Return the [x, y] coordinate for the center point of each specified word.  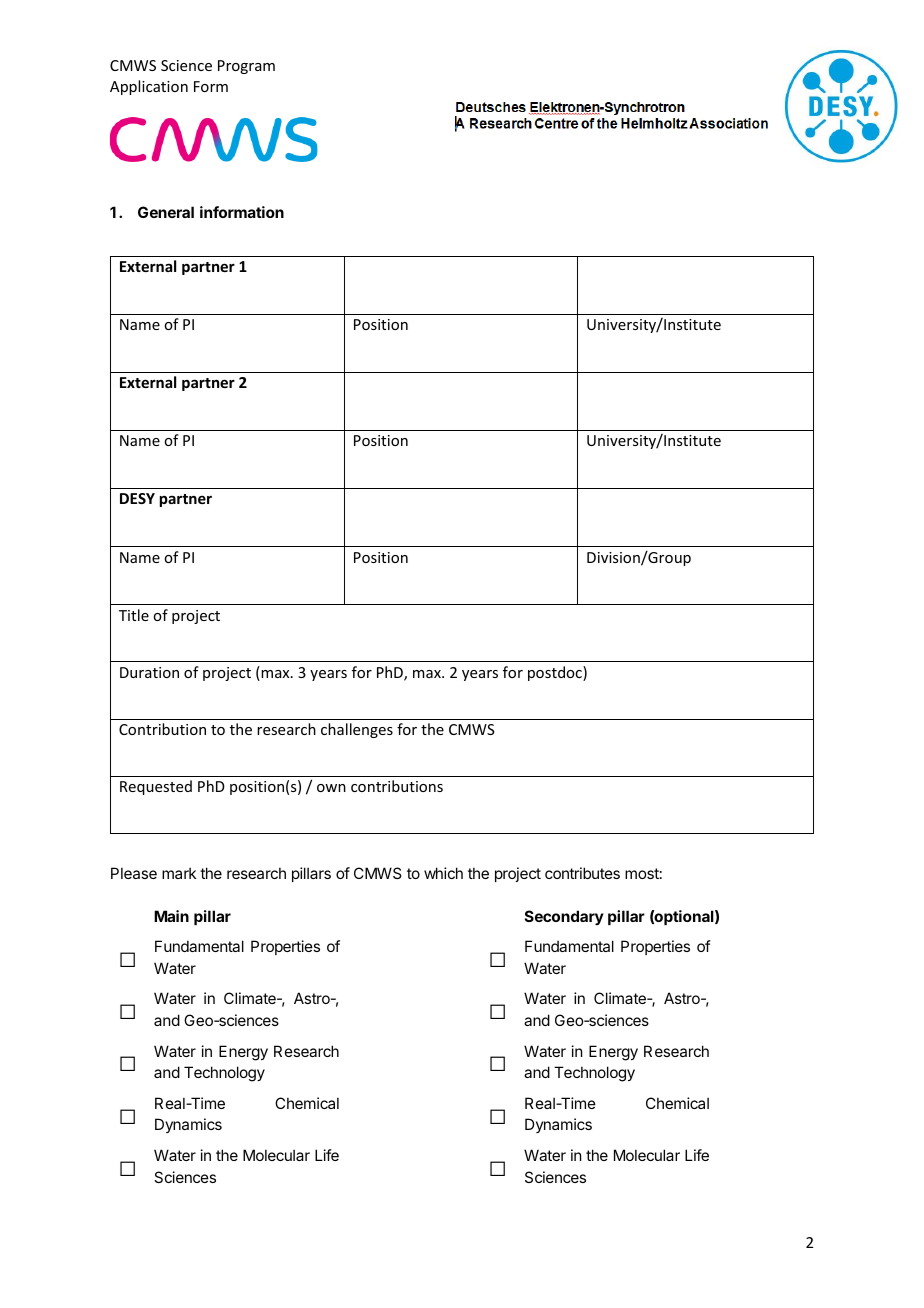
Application [149, 87]
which [443, 873]
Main [171, 916]
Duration [149, 672]
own [331, 788]
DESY [137, 498]
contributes [582, 873]
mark [179, 873]
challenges [357, 730]
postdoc [556, 673]
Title [134, 615]
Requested [156, 787]
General [166, 212]
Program [246, 67]
